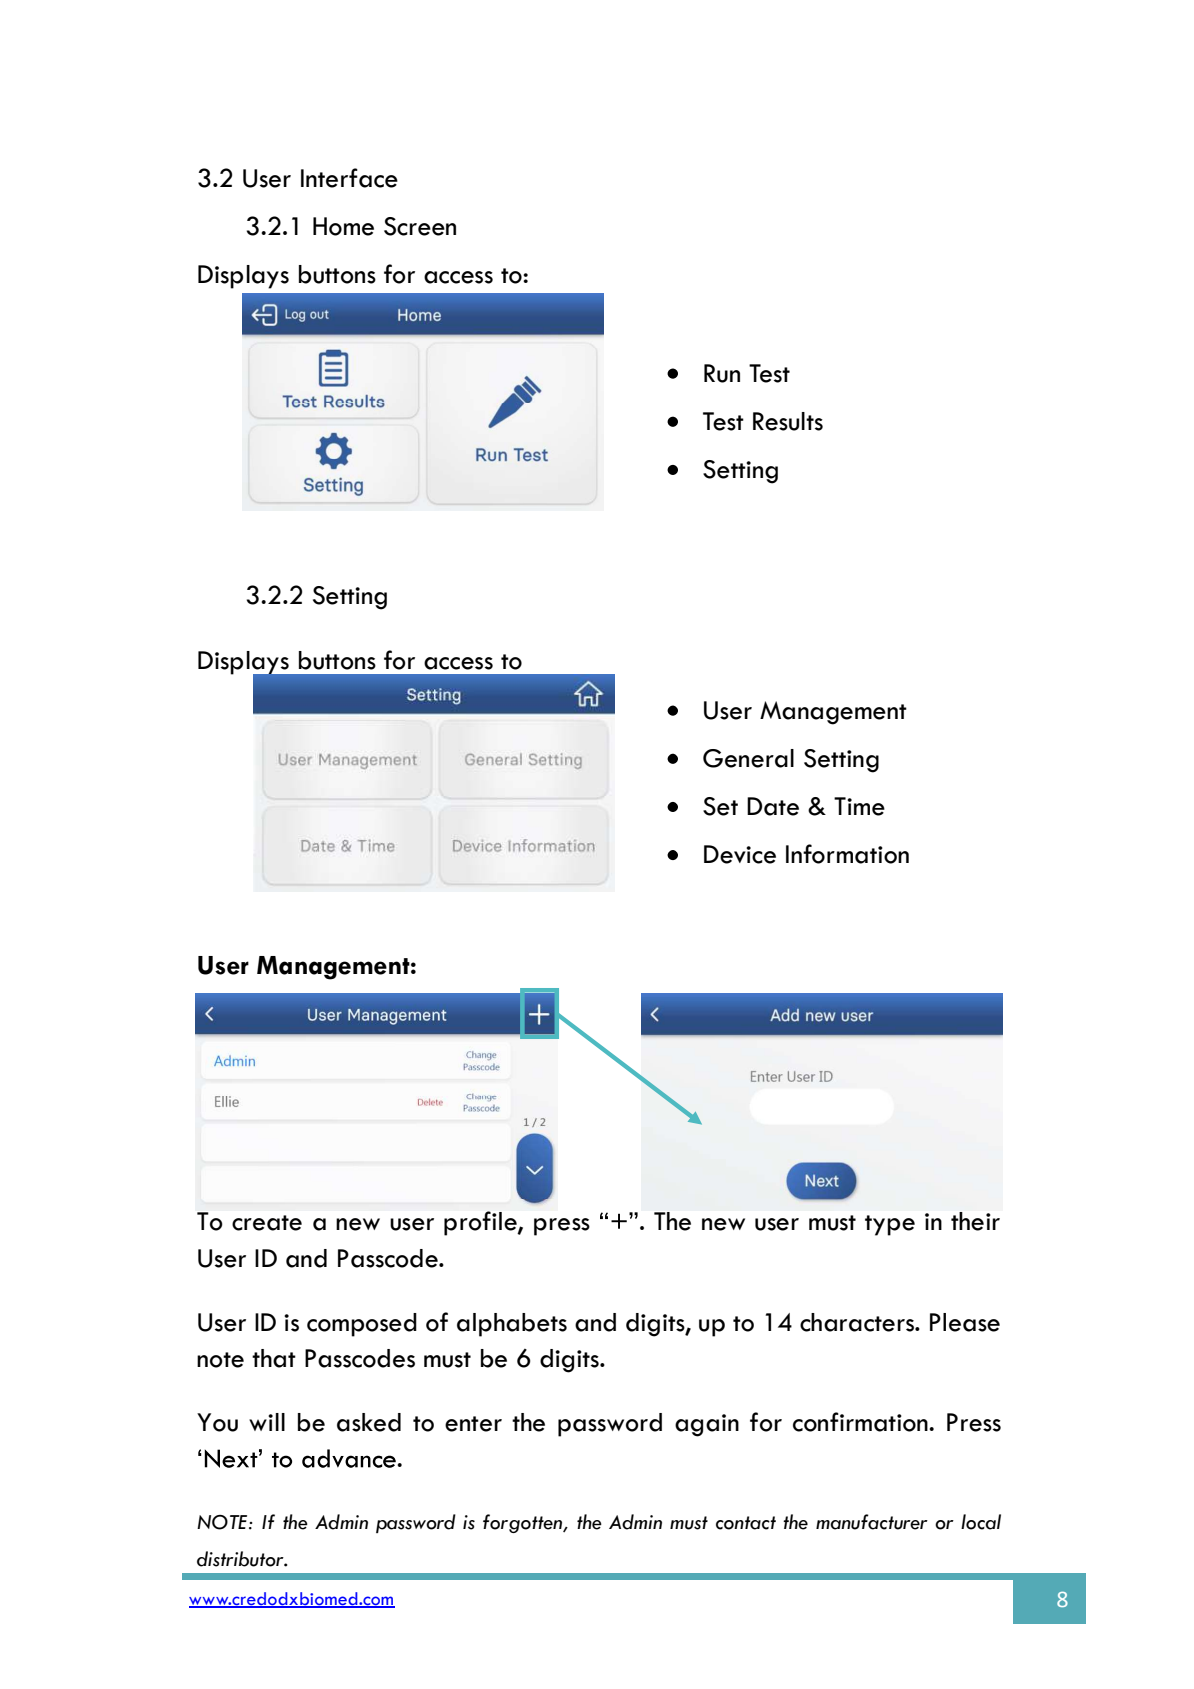 The width and height of the screenshot is (1194, 1689). What do you see at coordinates (362, 1325) in the screenshot?
I see `composed` at bounding box center [362, 1325].
